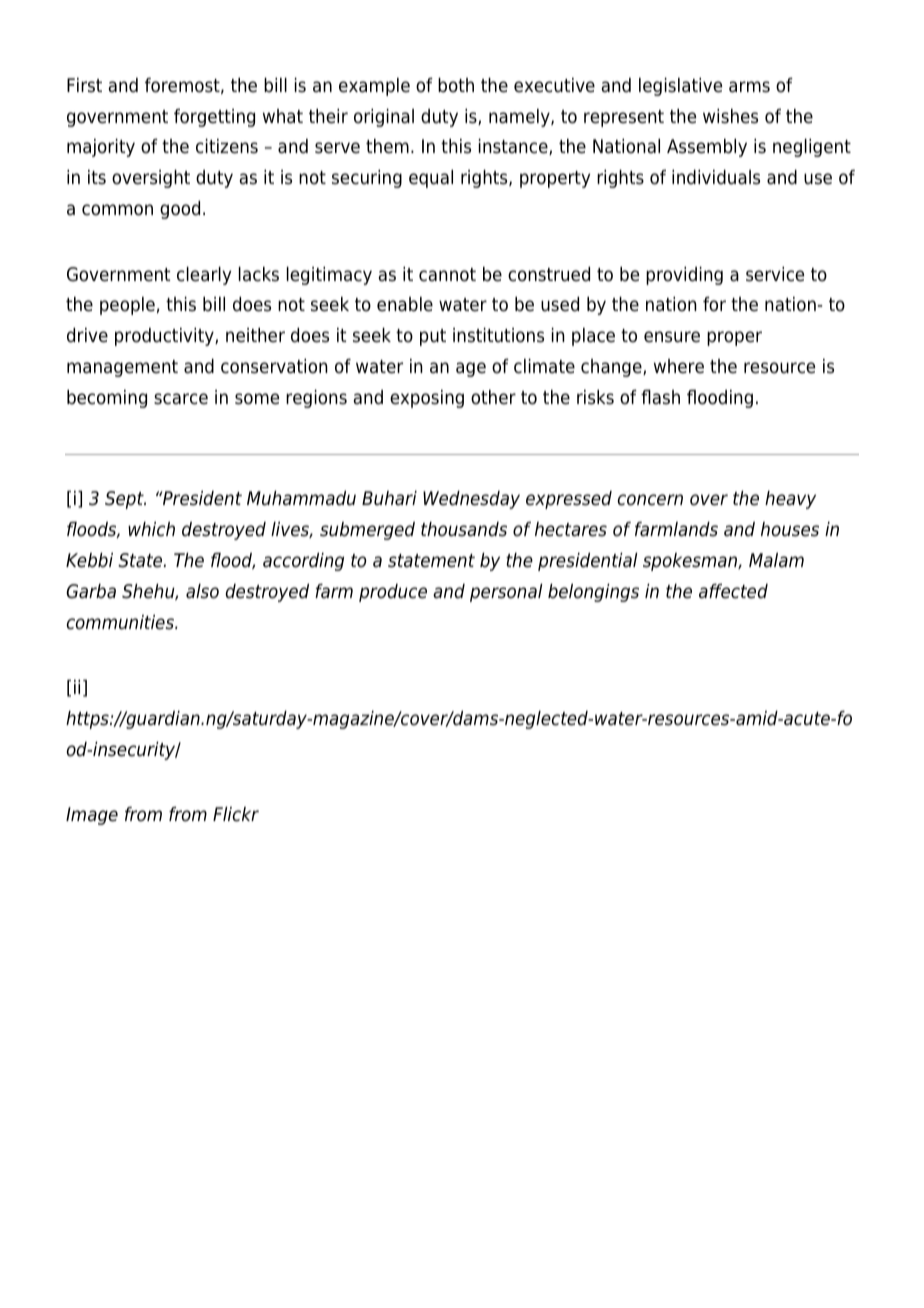 This screenshot has width=924, height=1308. What do you see at coordinates (790, 500) in the screenshot?
I see `heavy` at bounding box center [790, 500].
